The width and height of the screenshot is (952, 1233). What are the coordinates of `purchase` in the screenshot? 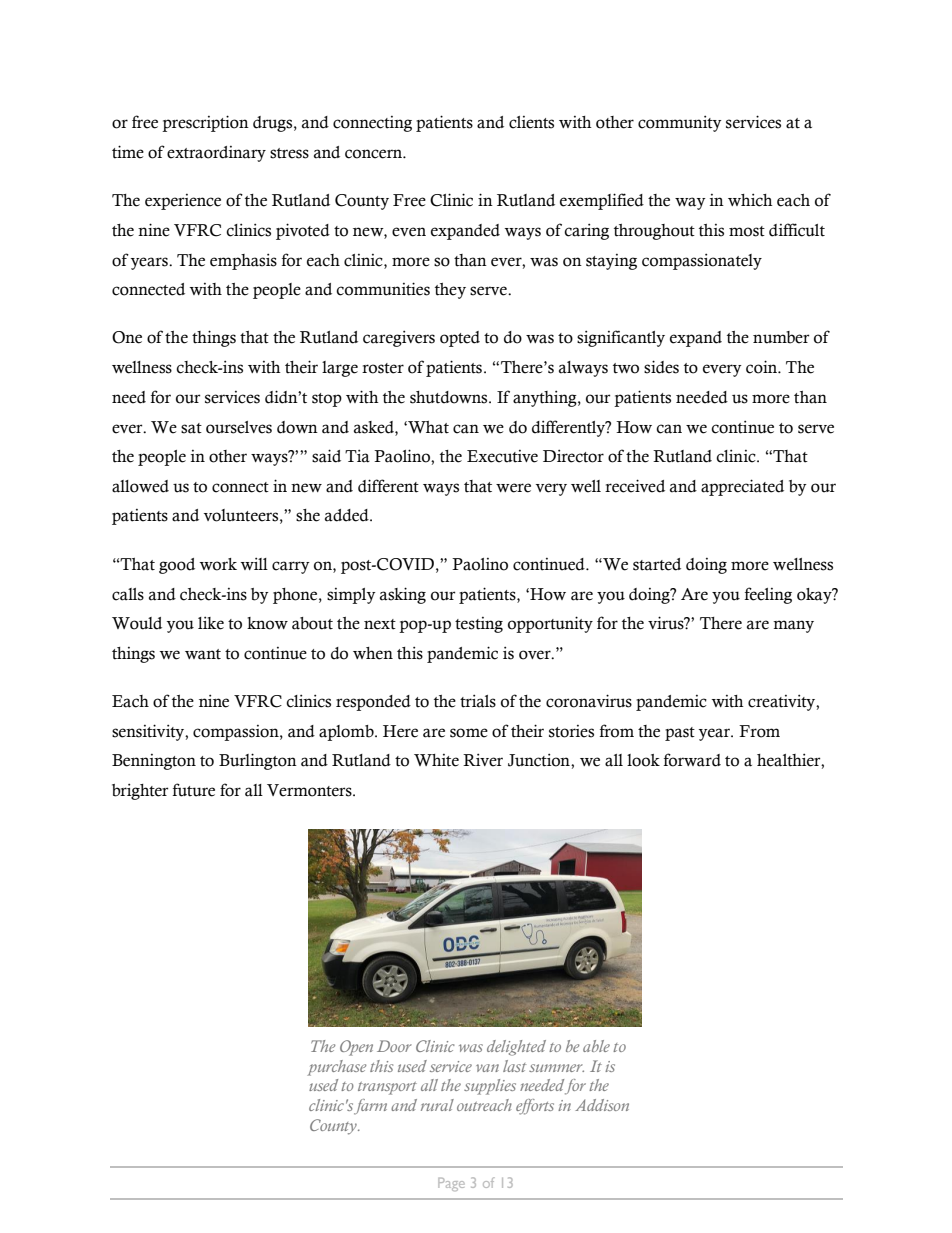 It's located at (336, 1068).
